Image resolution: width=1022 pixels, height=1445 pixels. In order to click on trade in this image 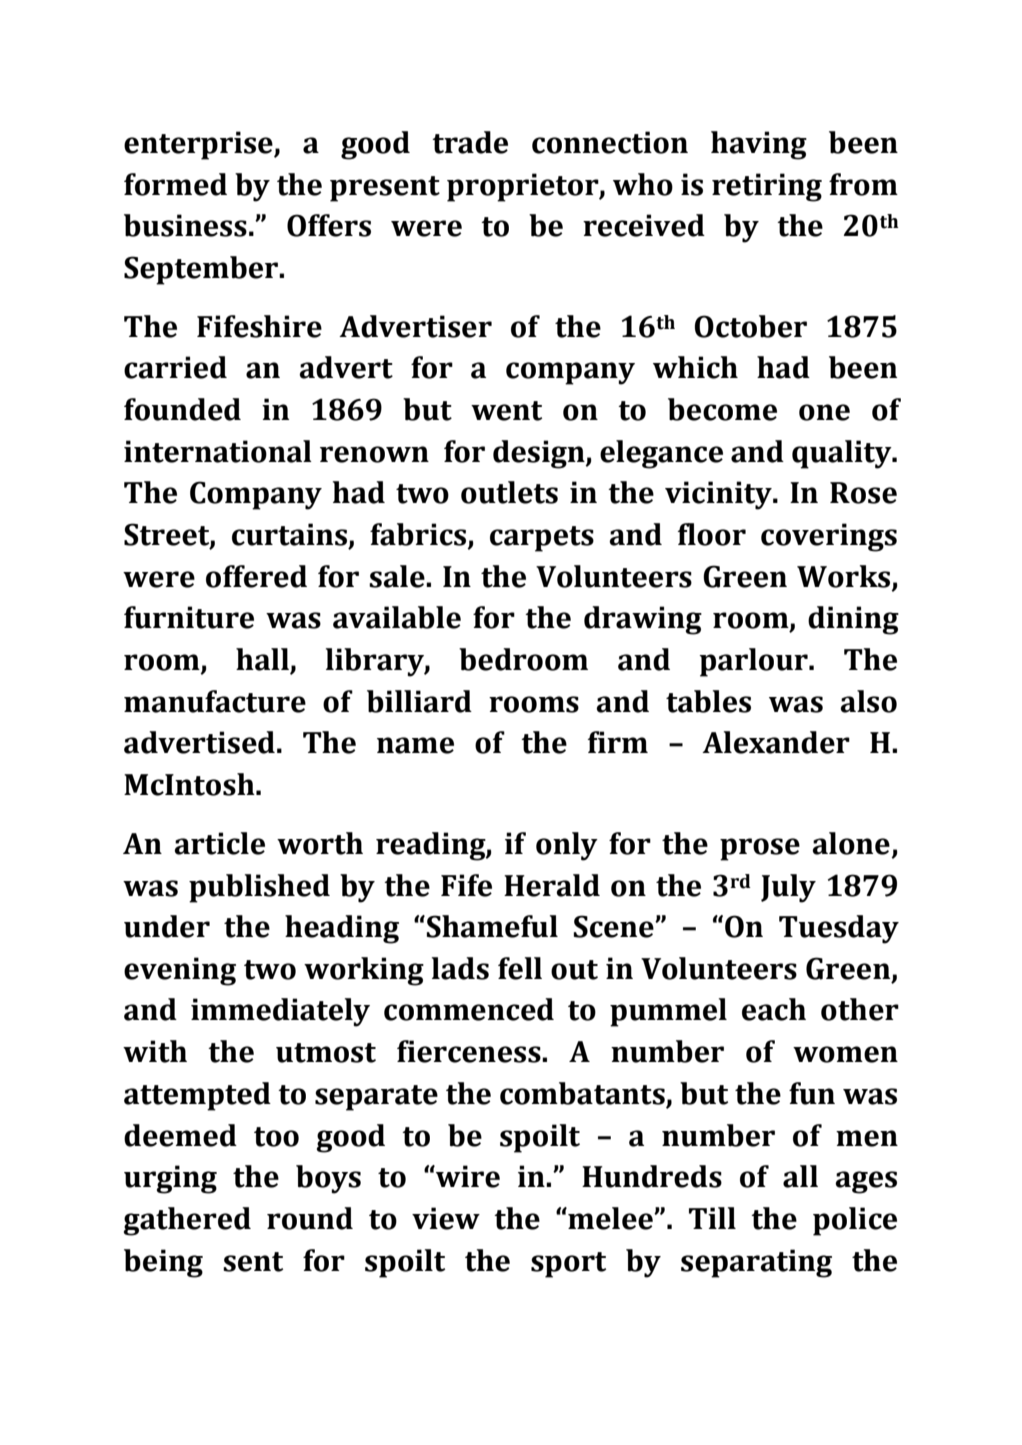, I will do `click(470, 142)`.
